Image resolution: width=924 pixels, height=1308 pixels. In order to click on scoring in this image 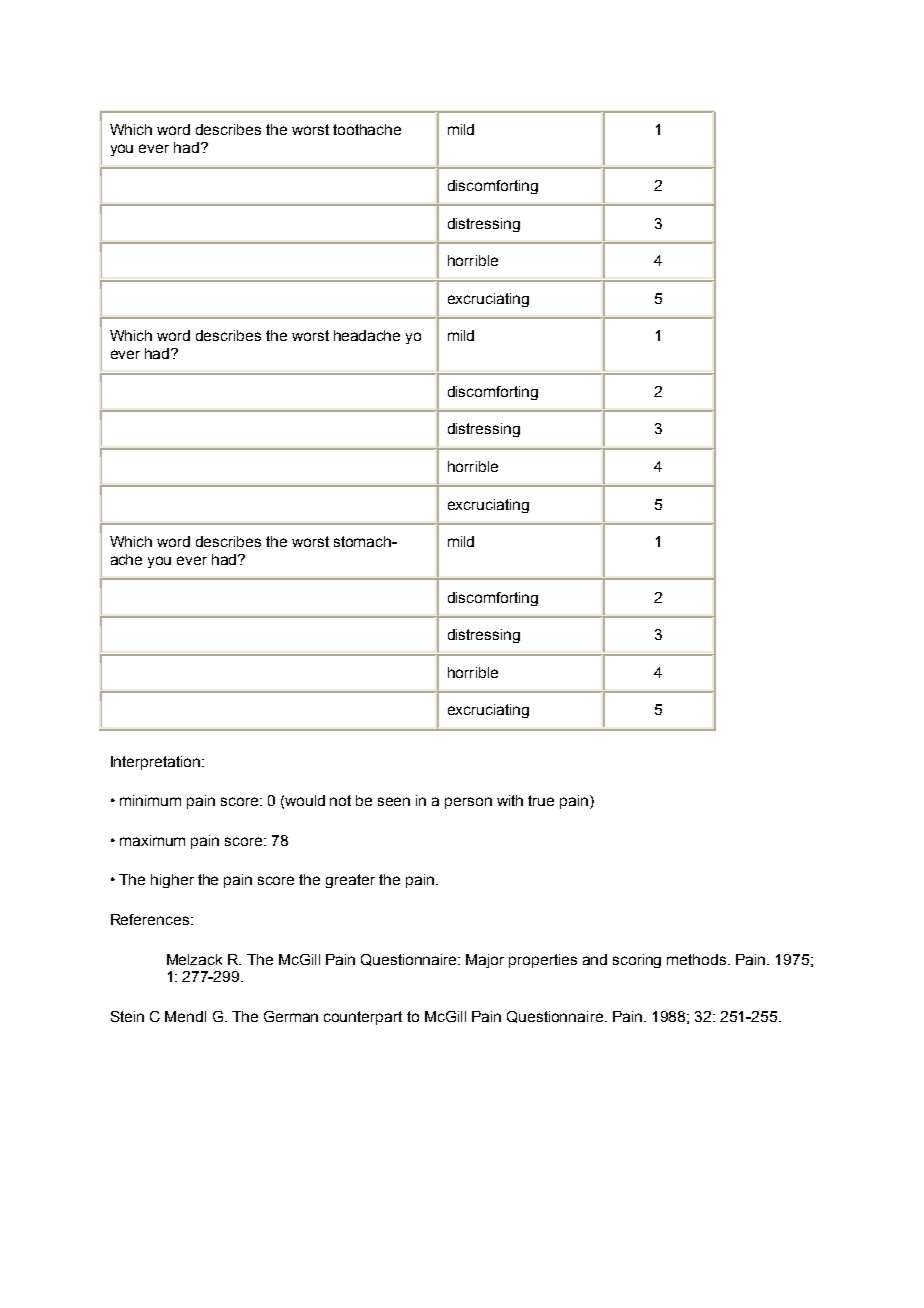, I will do `click(637, 961)`.
